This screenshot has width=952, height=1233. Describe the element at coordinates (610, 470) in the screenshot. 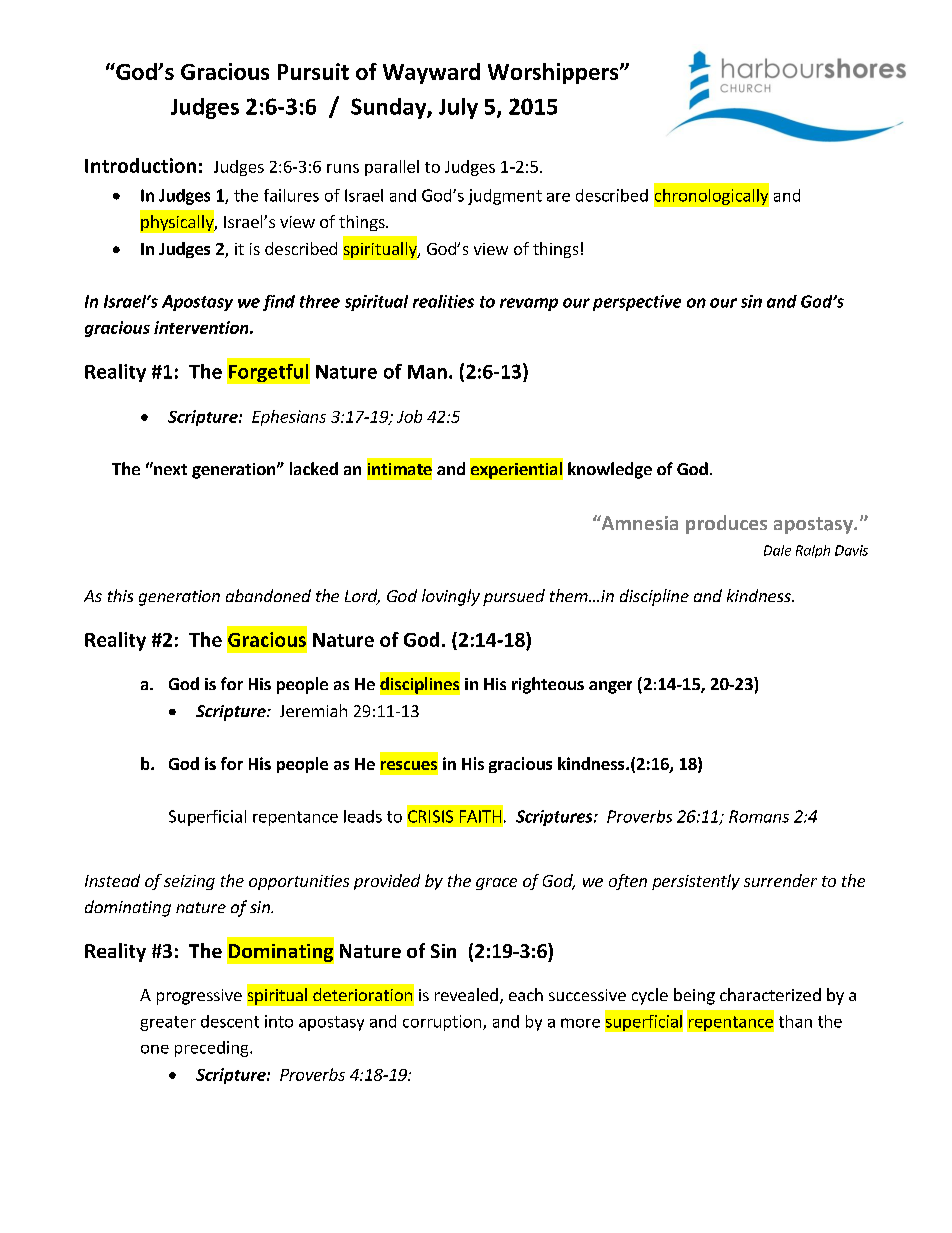

I see `knowledge` at that location.
